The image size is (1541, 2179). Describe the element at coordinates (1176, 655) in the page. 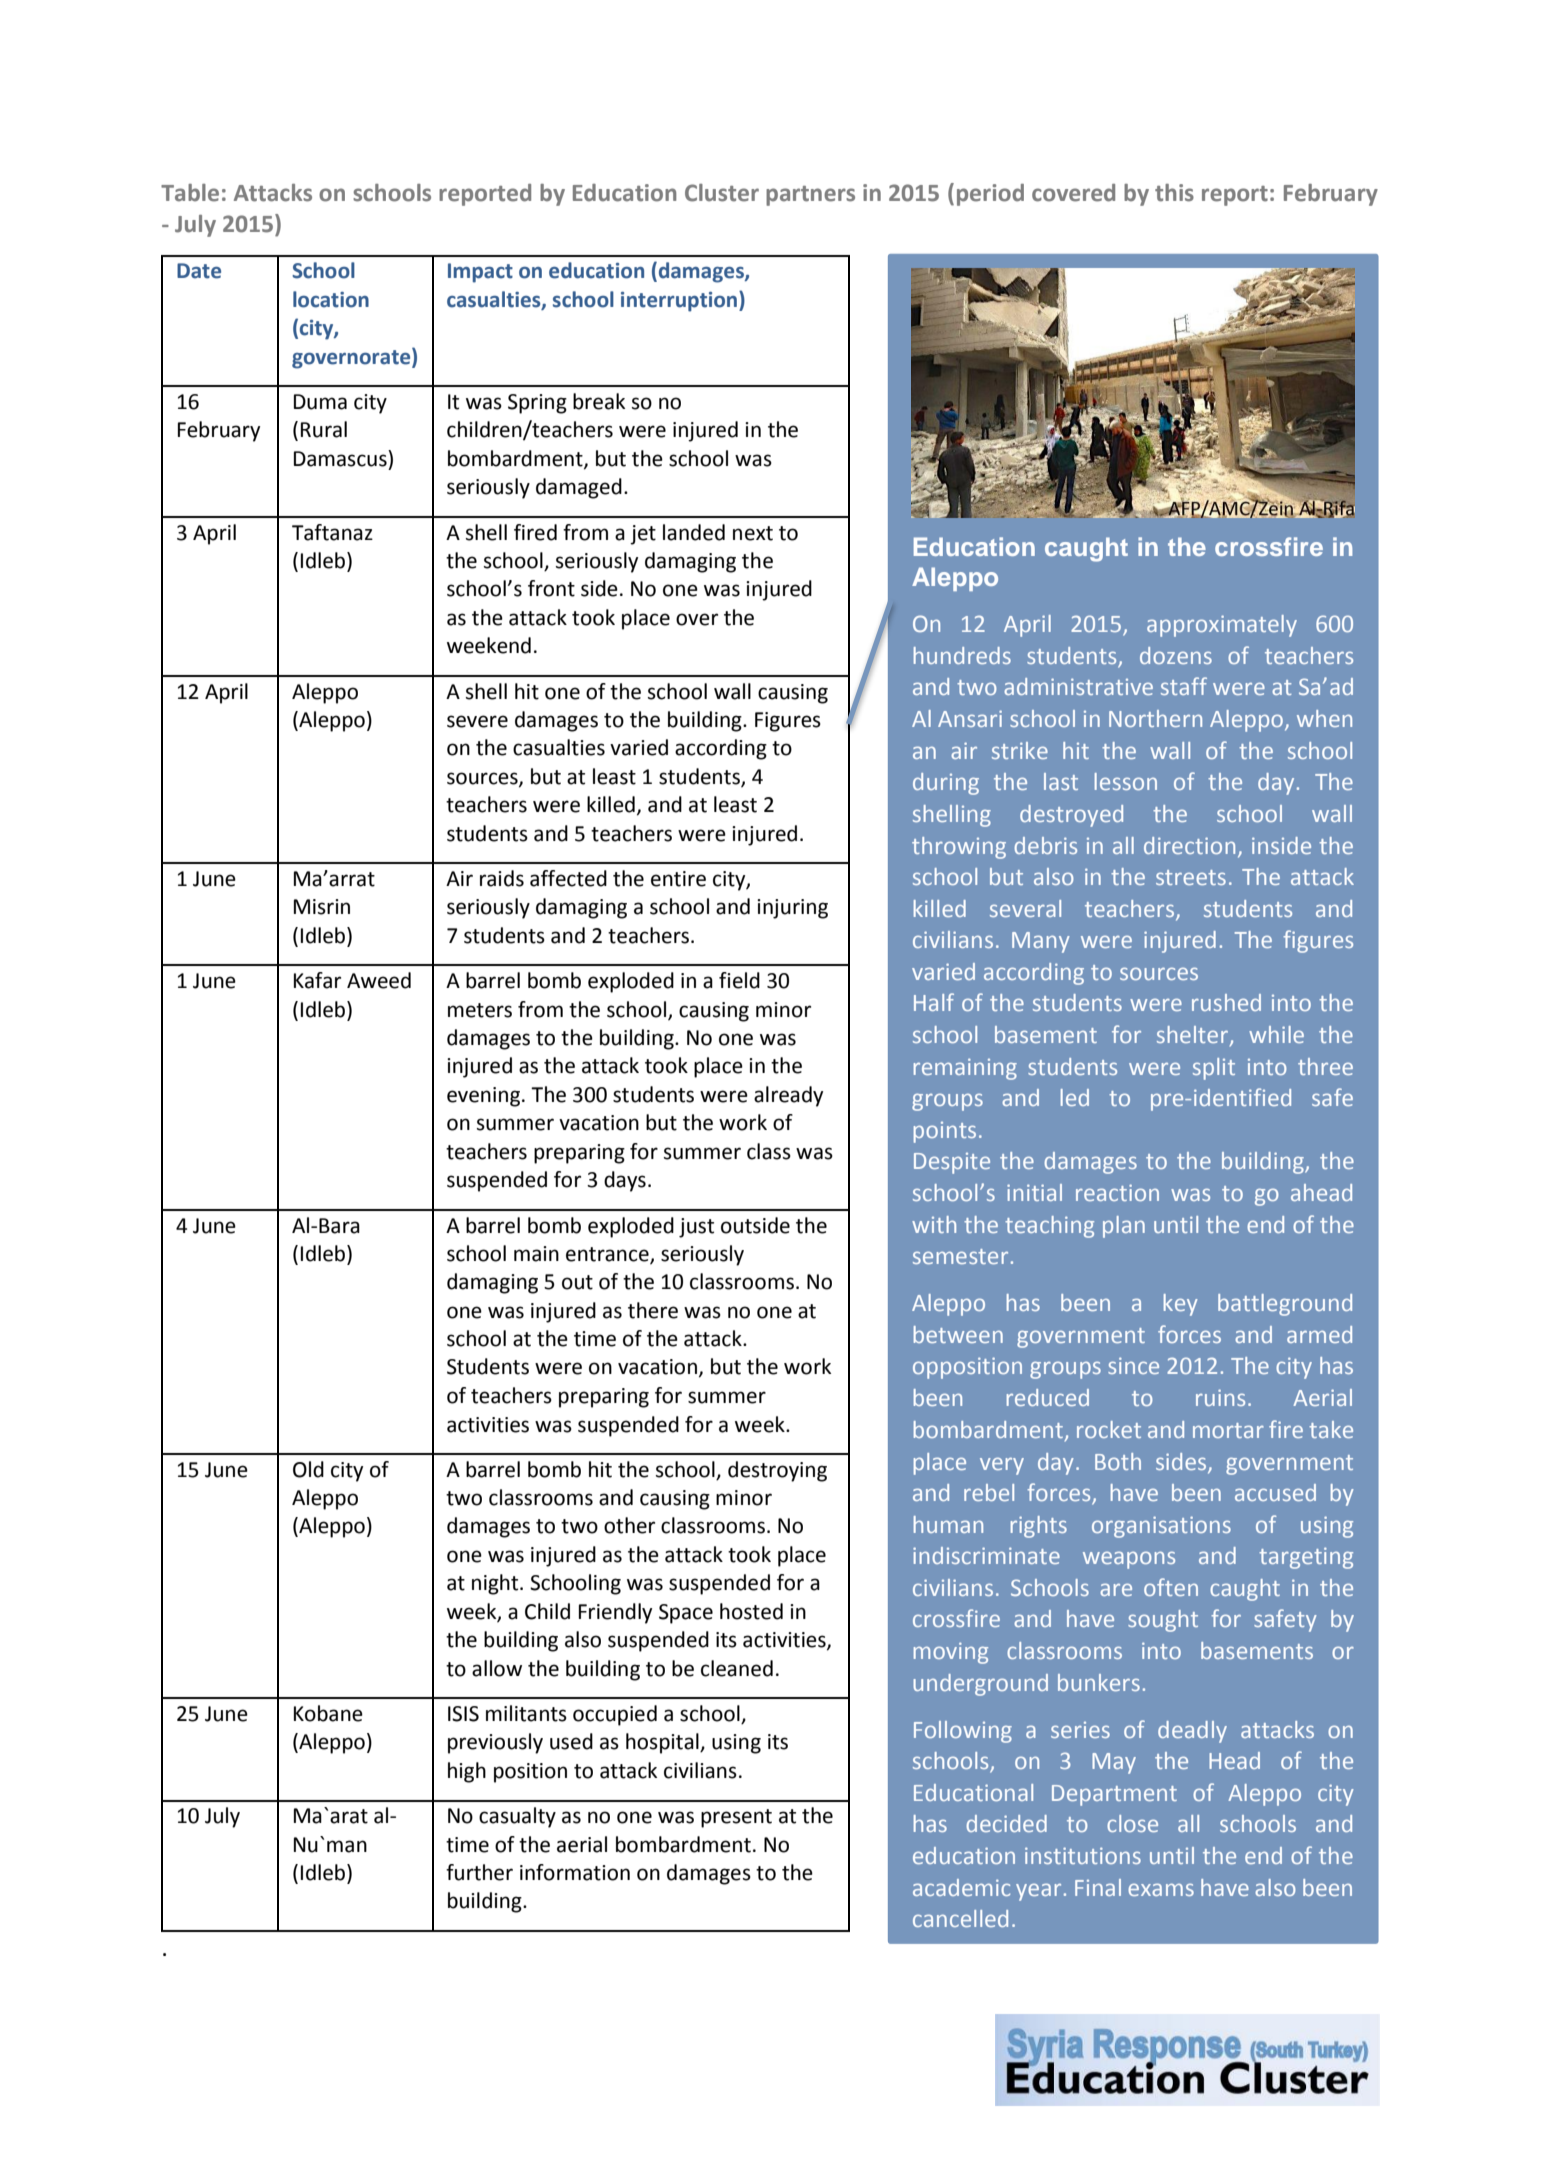

I see `dozens` at that location.
